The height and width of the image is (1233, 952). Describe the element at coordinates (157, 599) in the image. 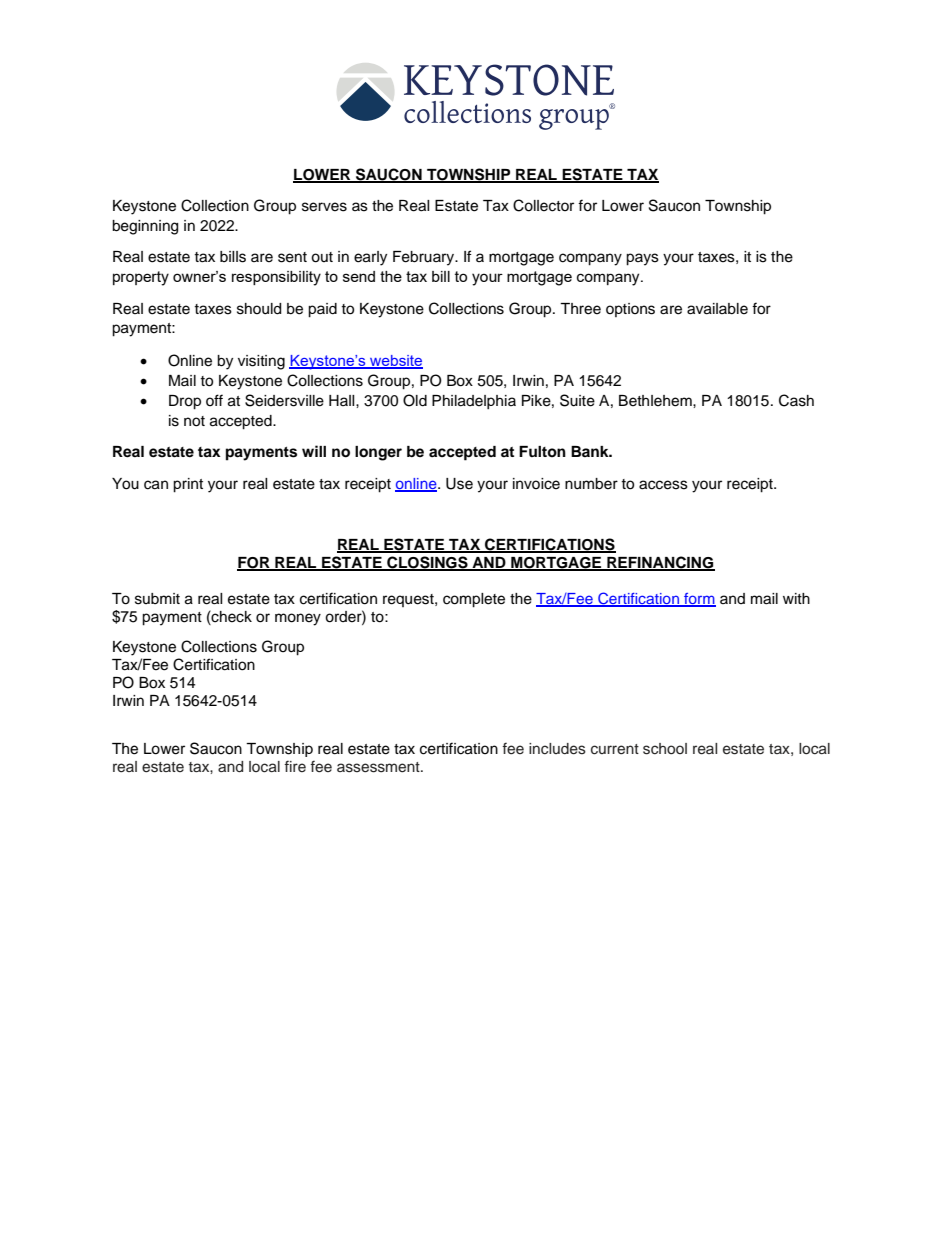

I see `submit` at that location.
